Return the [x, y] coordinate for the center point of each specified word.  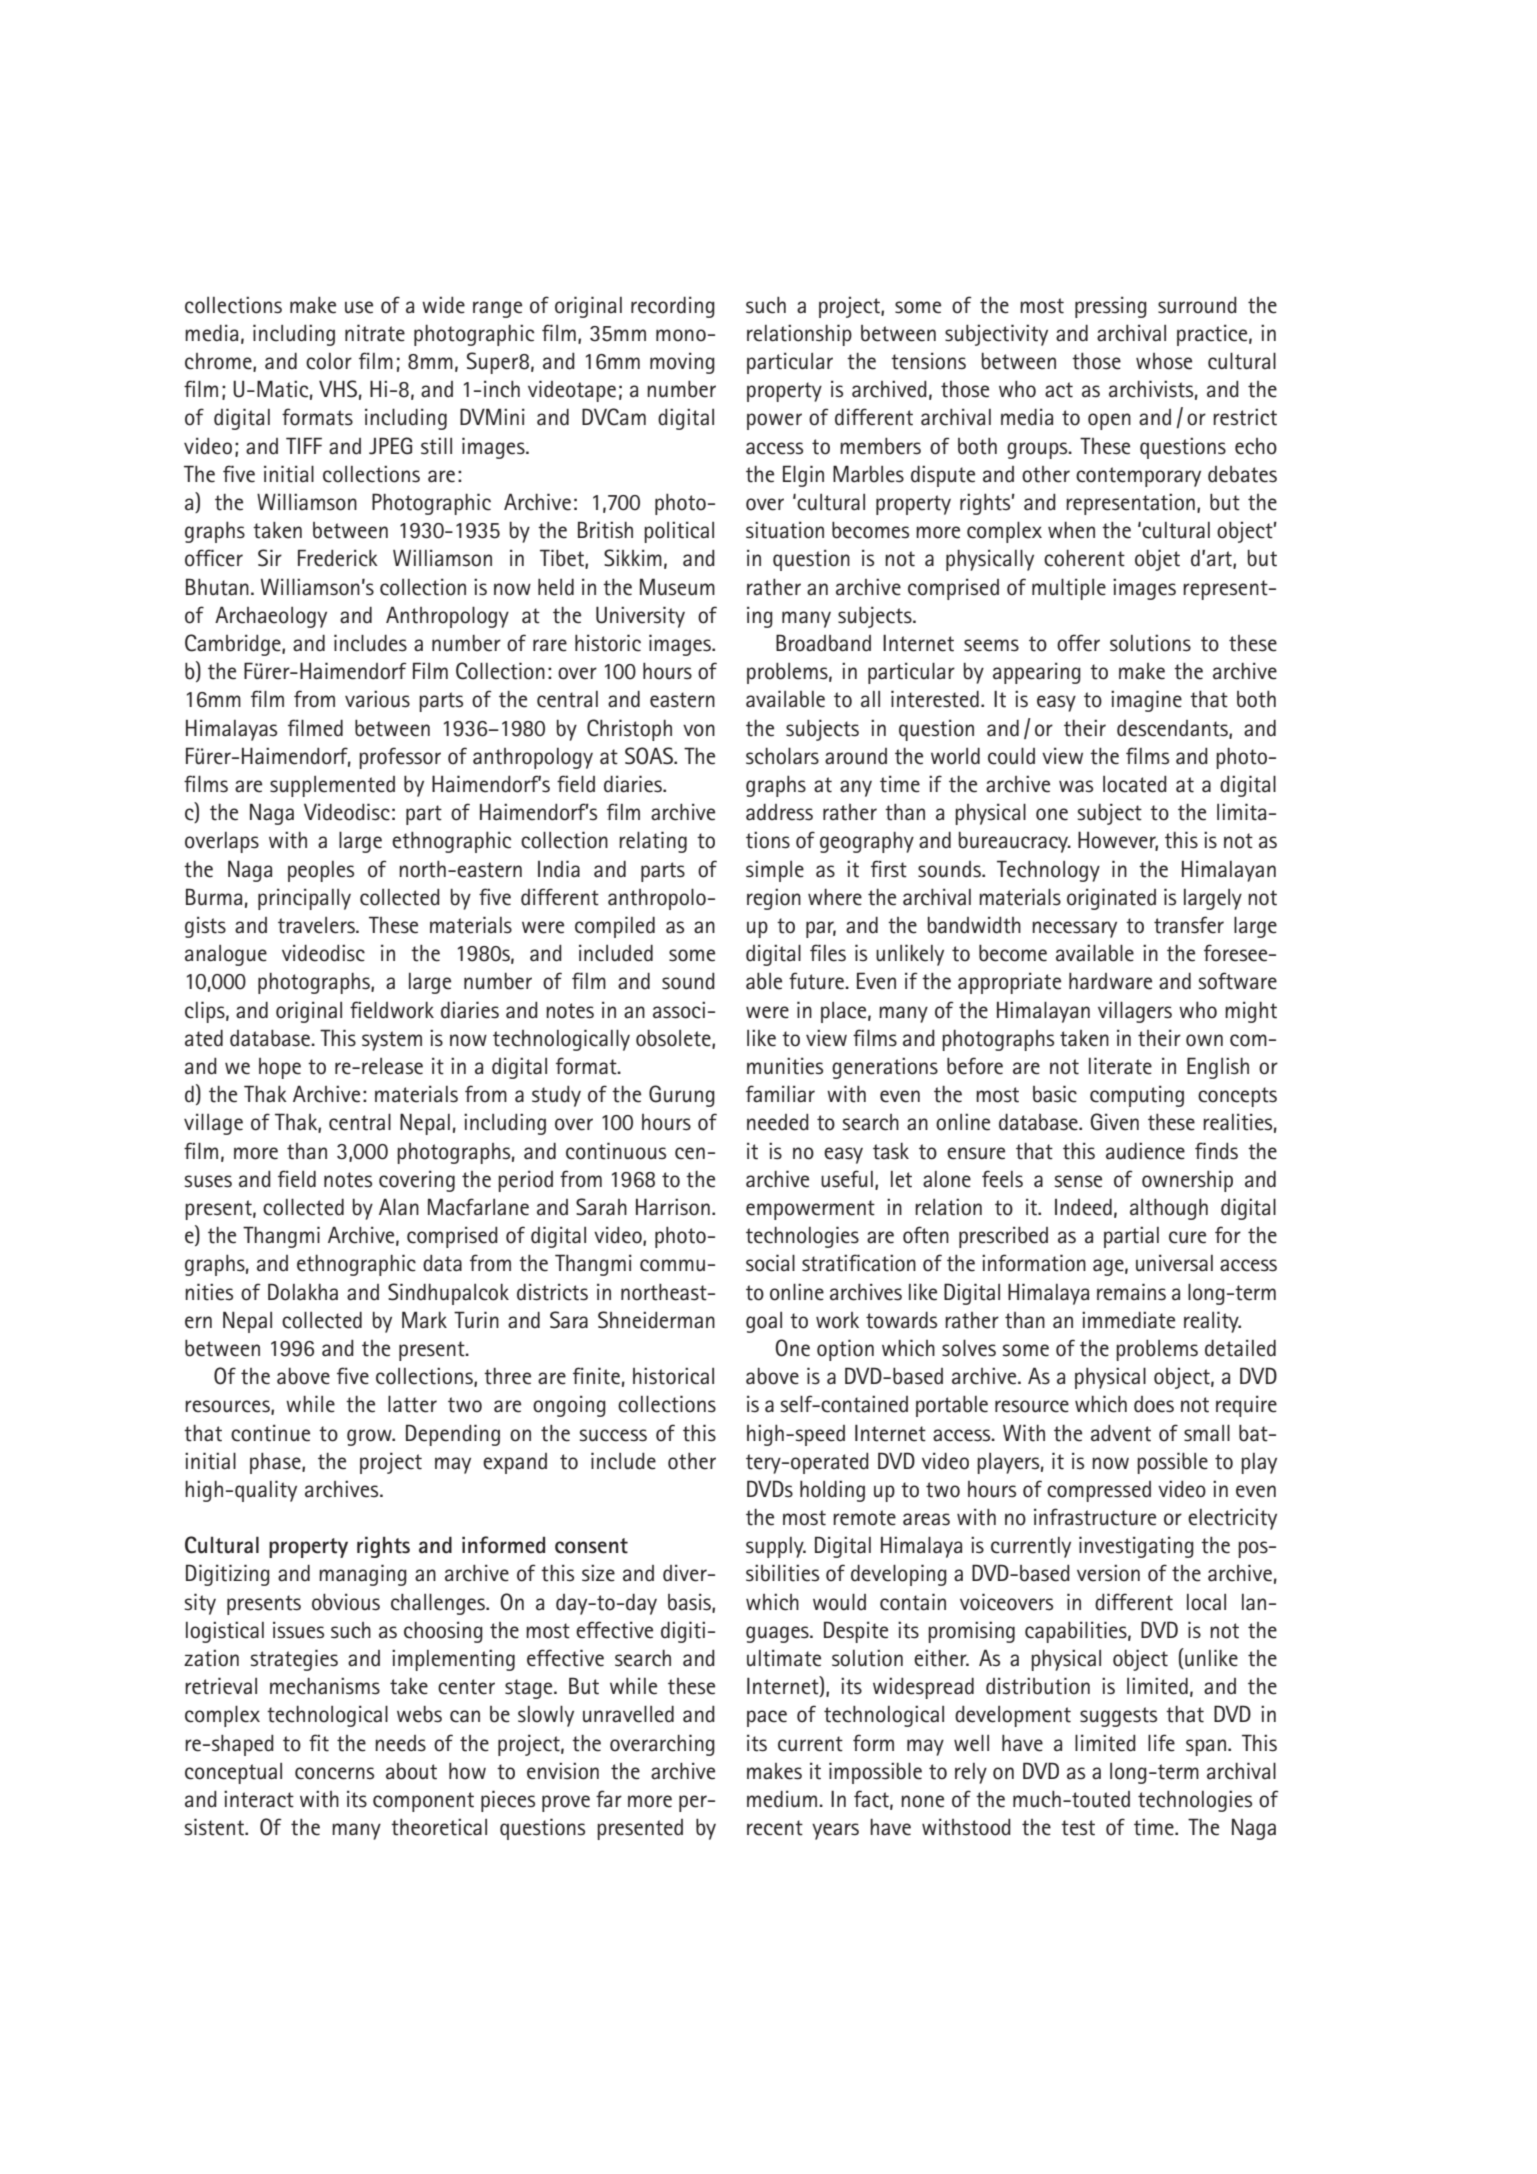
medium [783, 1799]
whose [1164, 361]
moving [682, 363]
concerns [334, 1773]
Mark [424, 1320]
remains [1131, 1292]
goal [764, 1322]
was [1076, 786]
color [329, 361]
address [779, 812]
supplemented [332, 786]
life [1161, 1743]
